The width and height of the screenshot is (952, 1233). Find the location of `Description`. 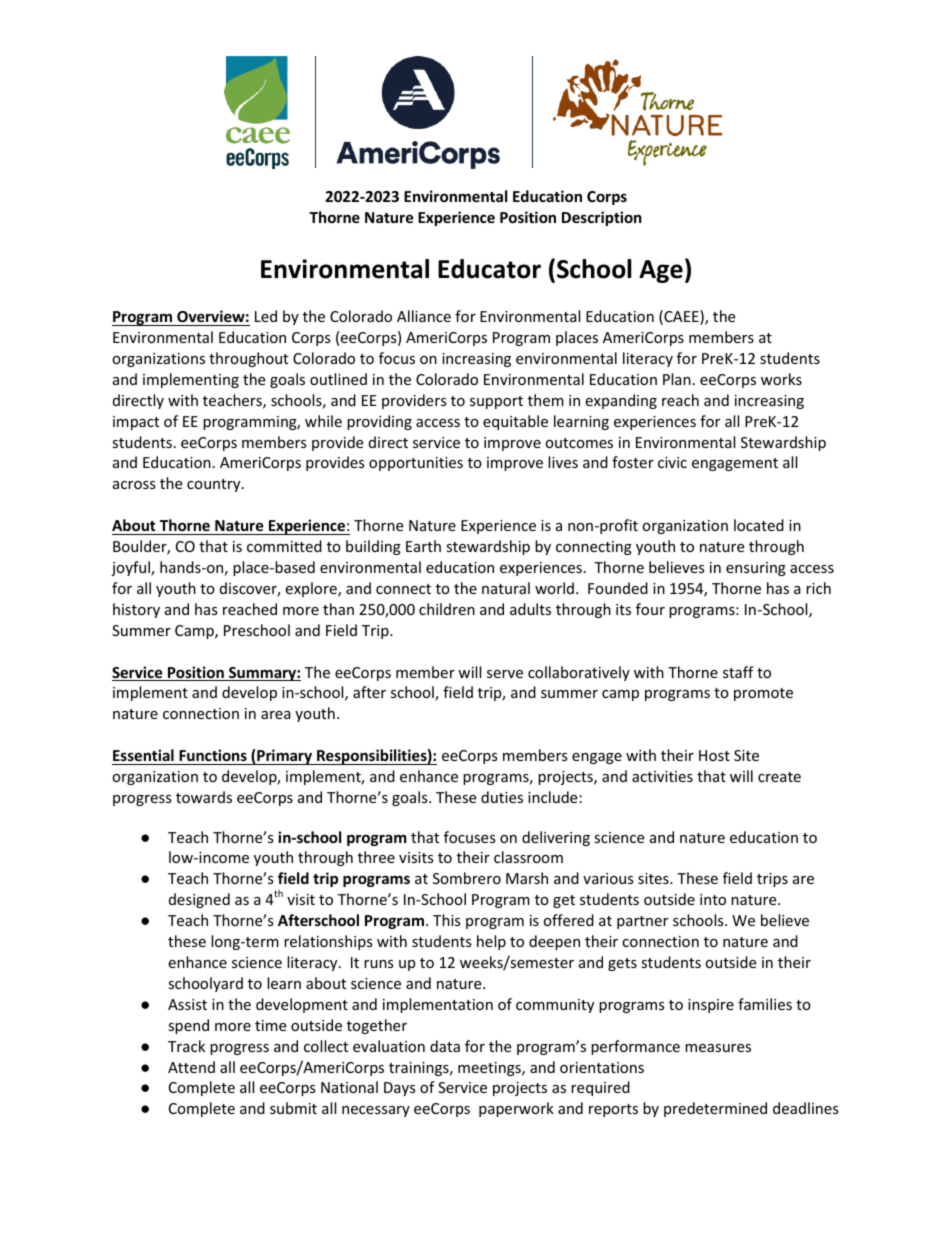

Description is located at coordinates (602, 218).
